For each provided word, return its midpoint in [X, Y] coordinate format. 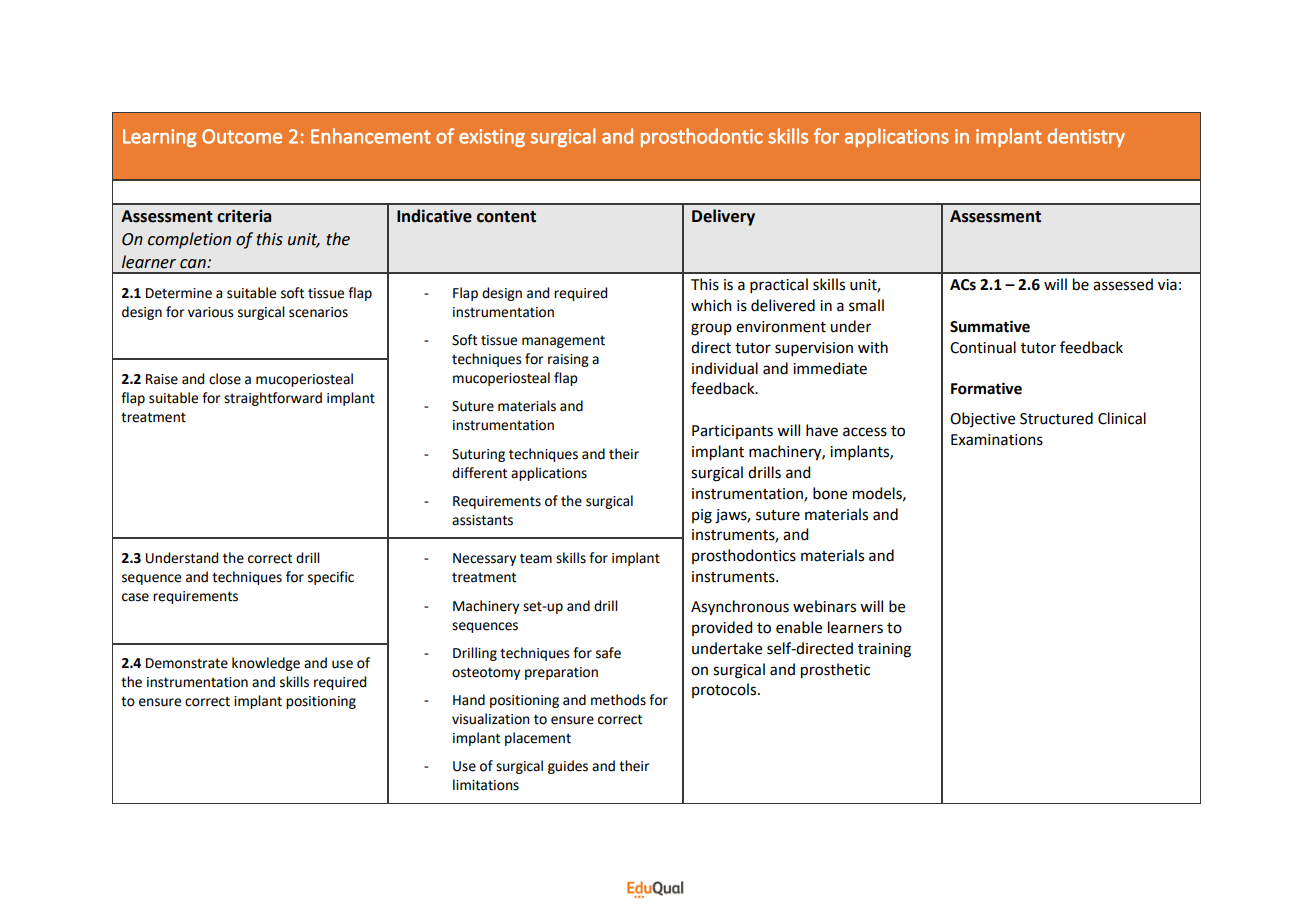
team [536, 558]
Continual [983, 347]
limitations [486, 785]
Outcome [242, 136]
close [225, 379]
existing [492, 138]
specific [331, 578]
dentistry [1086, 137]
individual [725, 368]
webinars [824, 606]
